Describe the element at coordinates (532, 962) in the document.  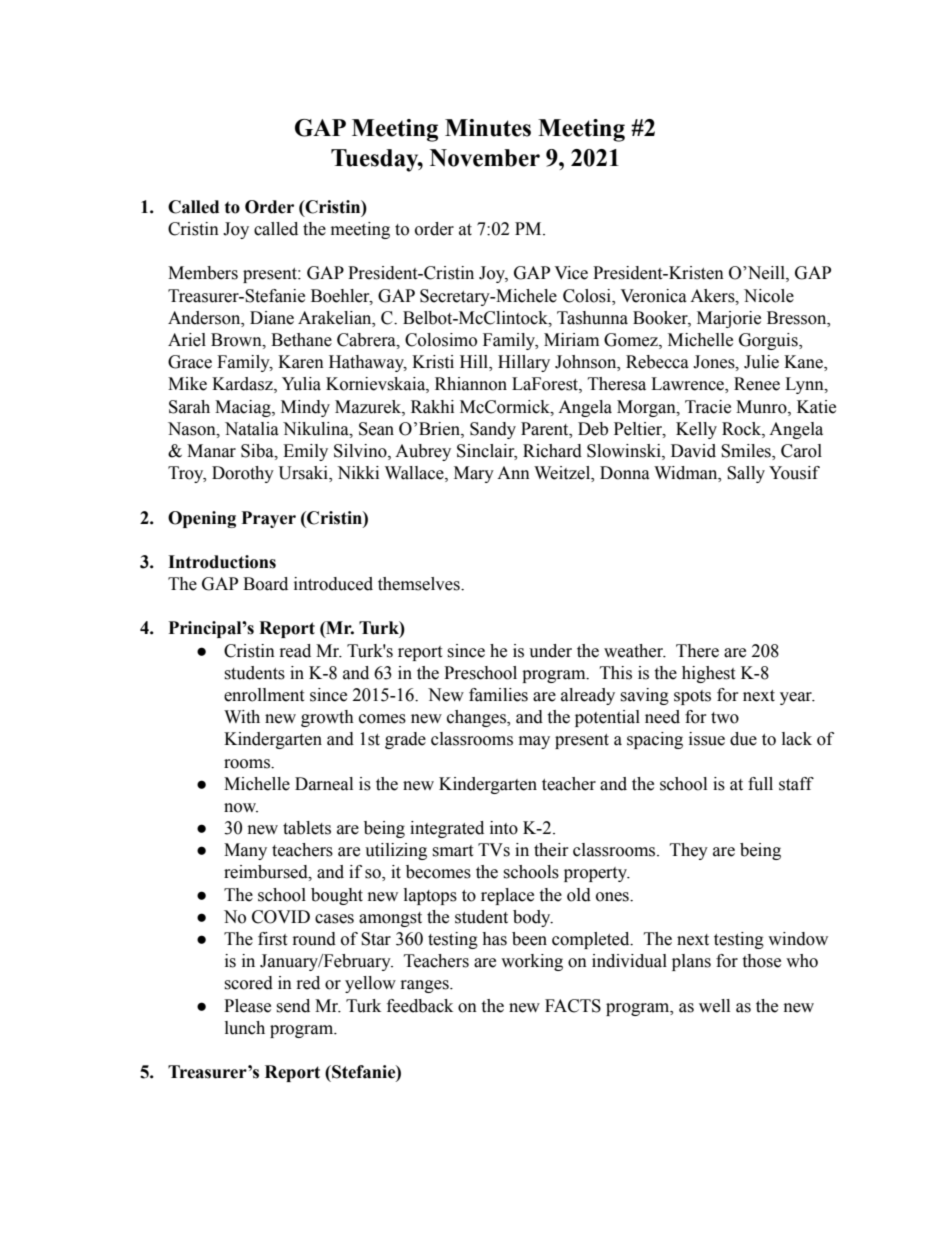
I see `working` at that location.
